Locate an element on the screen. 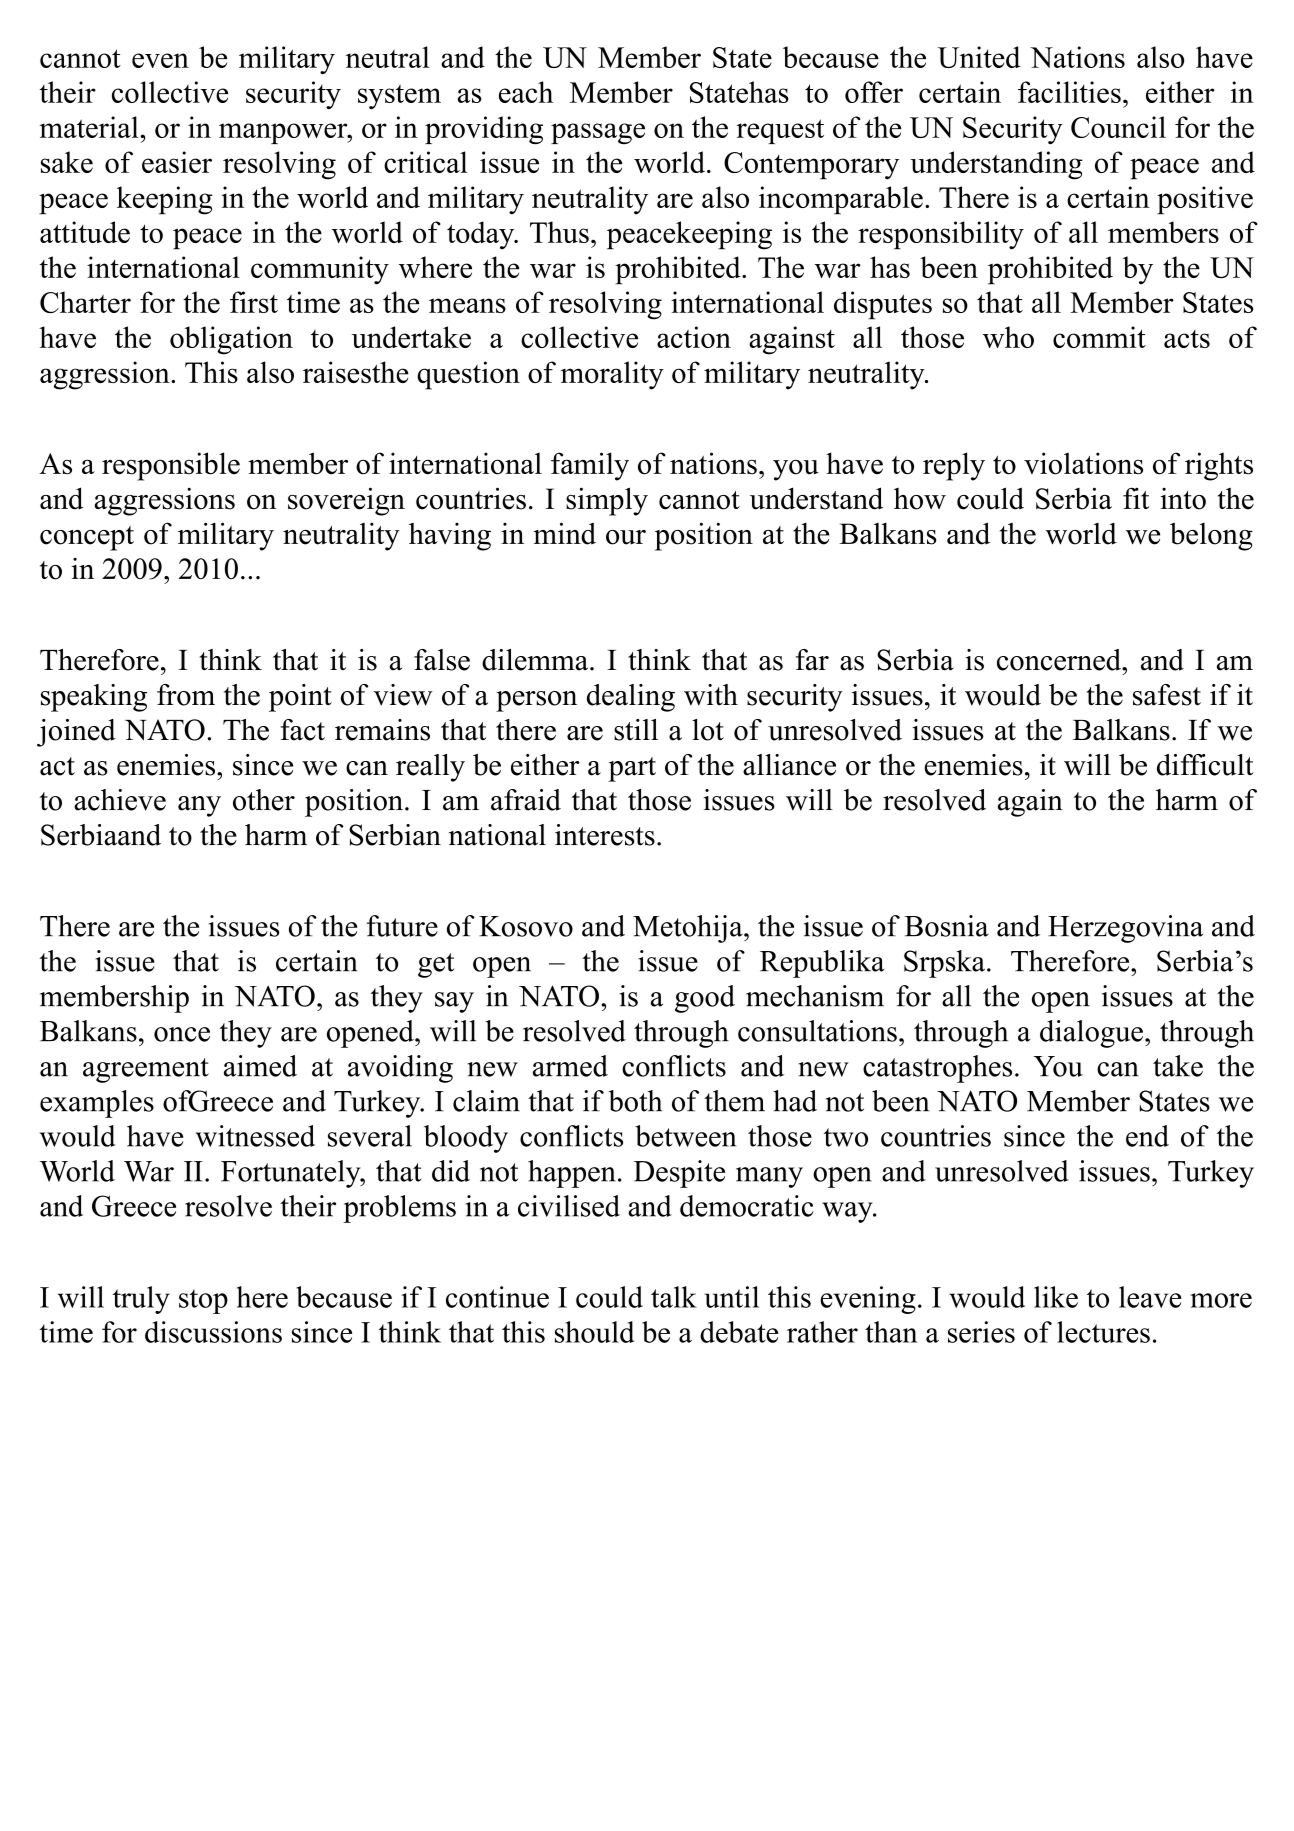 This screenshot has width=1294, height=1831. obligation is located at coordinates (231, 340).
